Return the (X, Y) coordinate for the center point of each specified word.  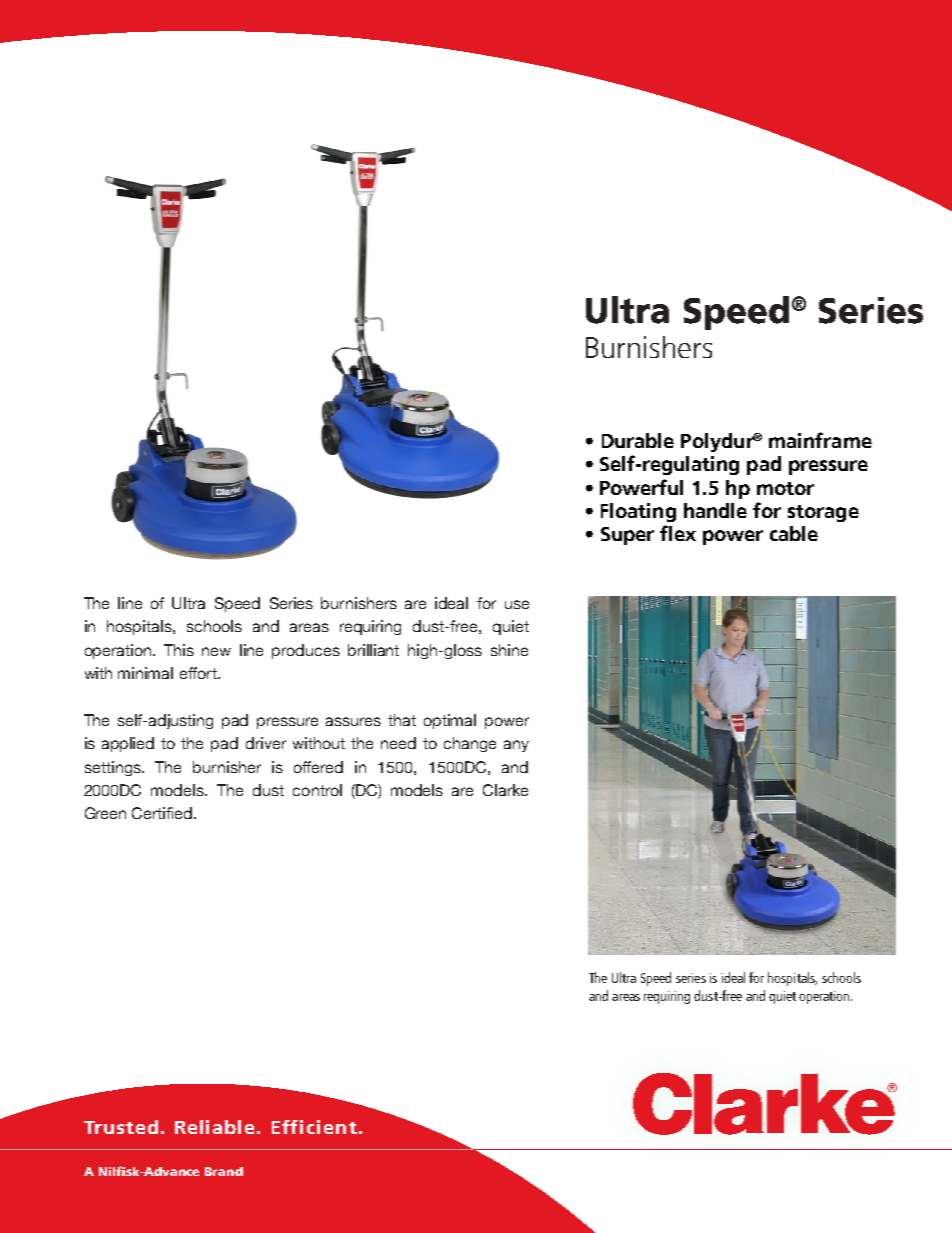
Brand (224, 1171)
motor (785, 488)
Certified (163, 813)
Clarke (505, 790)
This (179, 650)
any (516, 746)
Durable (638, 440)
